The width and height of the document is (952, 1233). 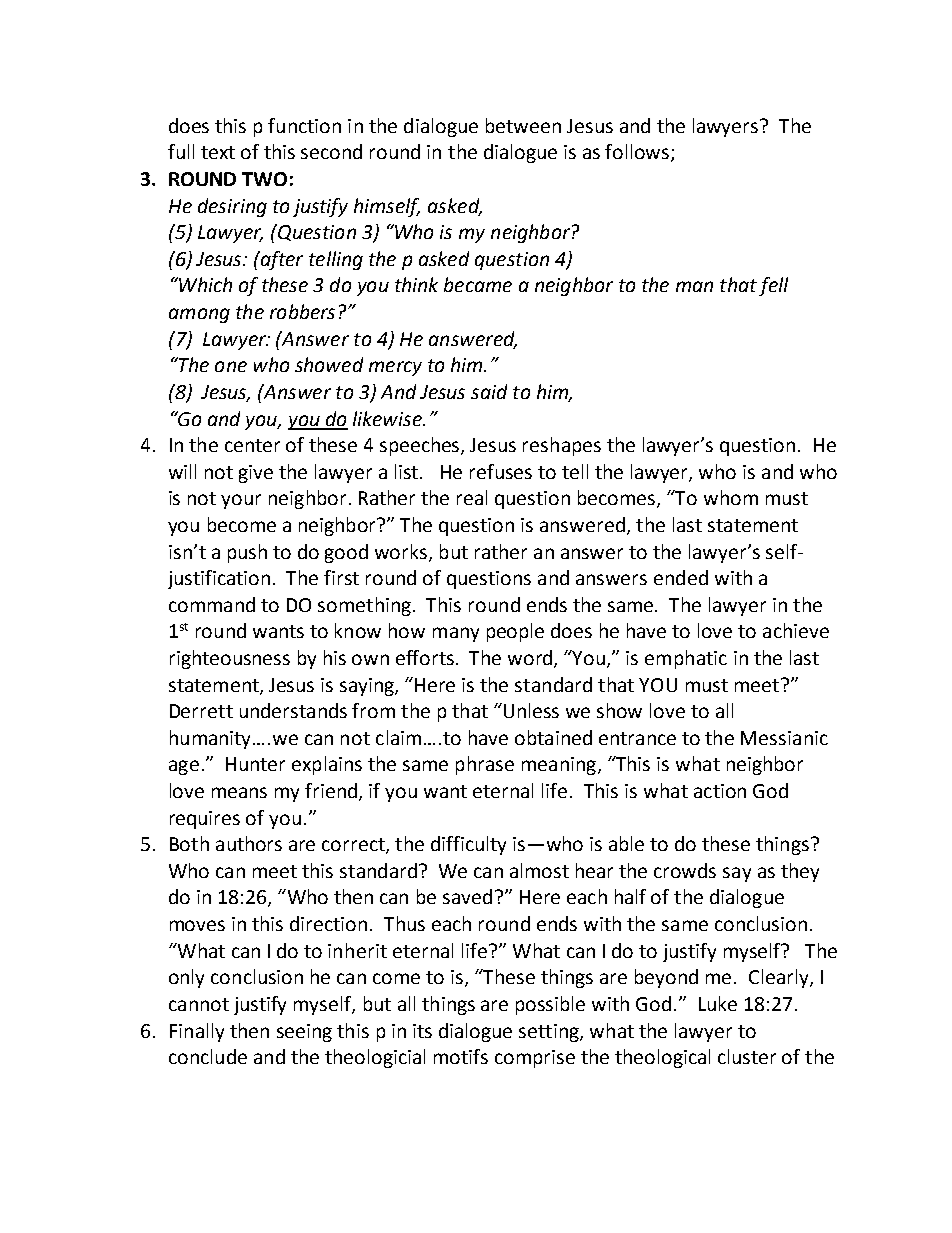 I want to click on TWO, so click(x=264, y=179).
